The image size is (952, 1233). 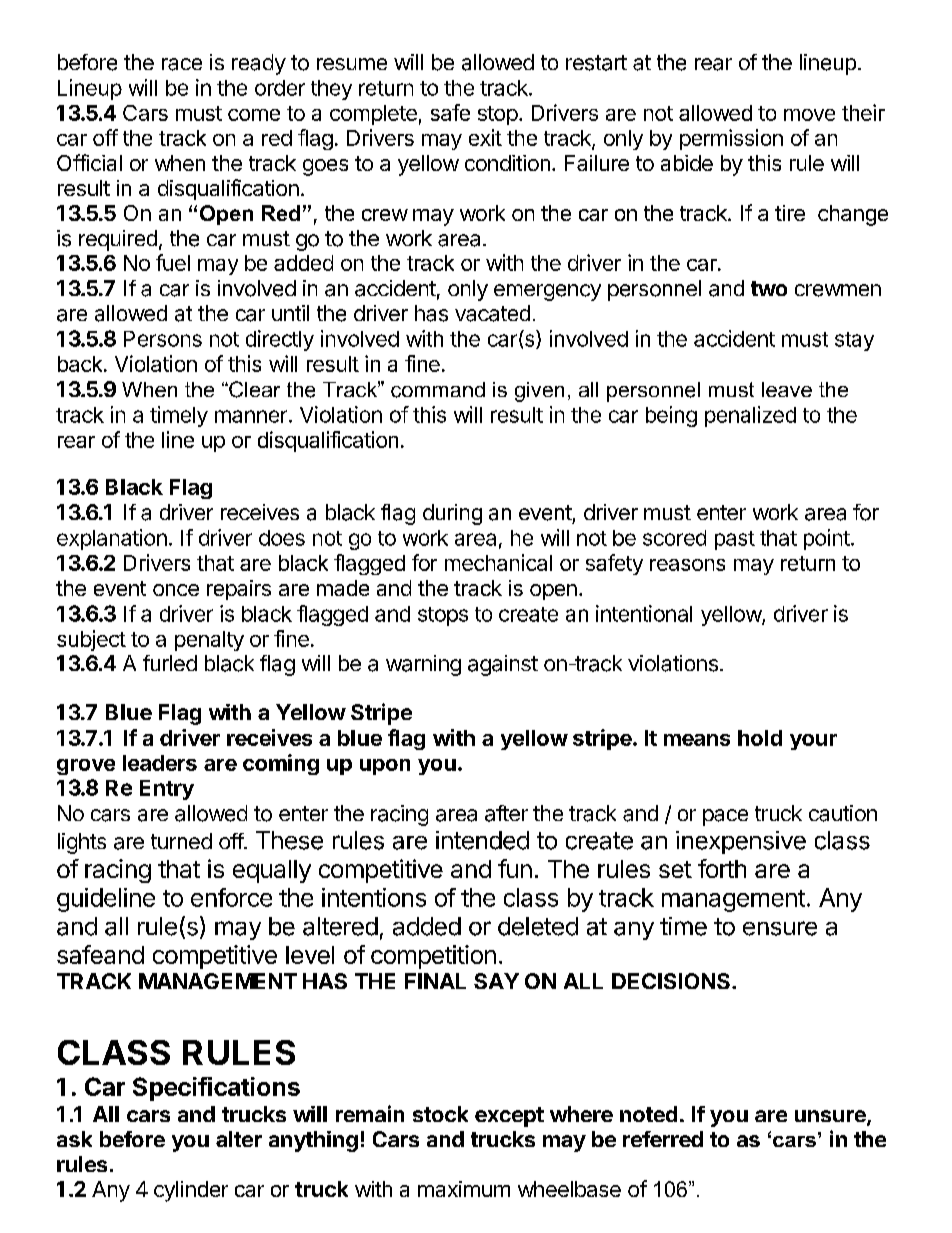 I want to click on unsure, so click(x=831, y=1117).
